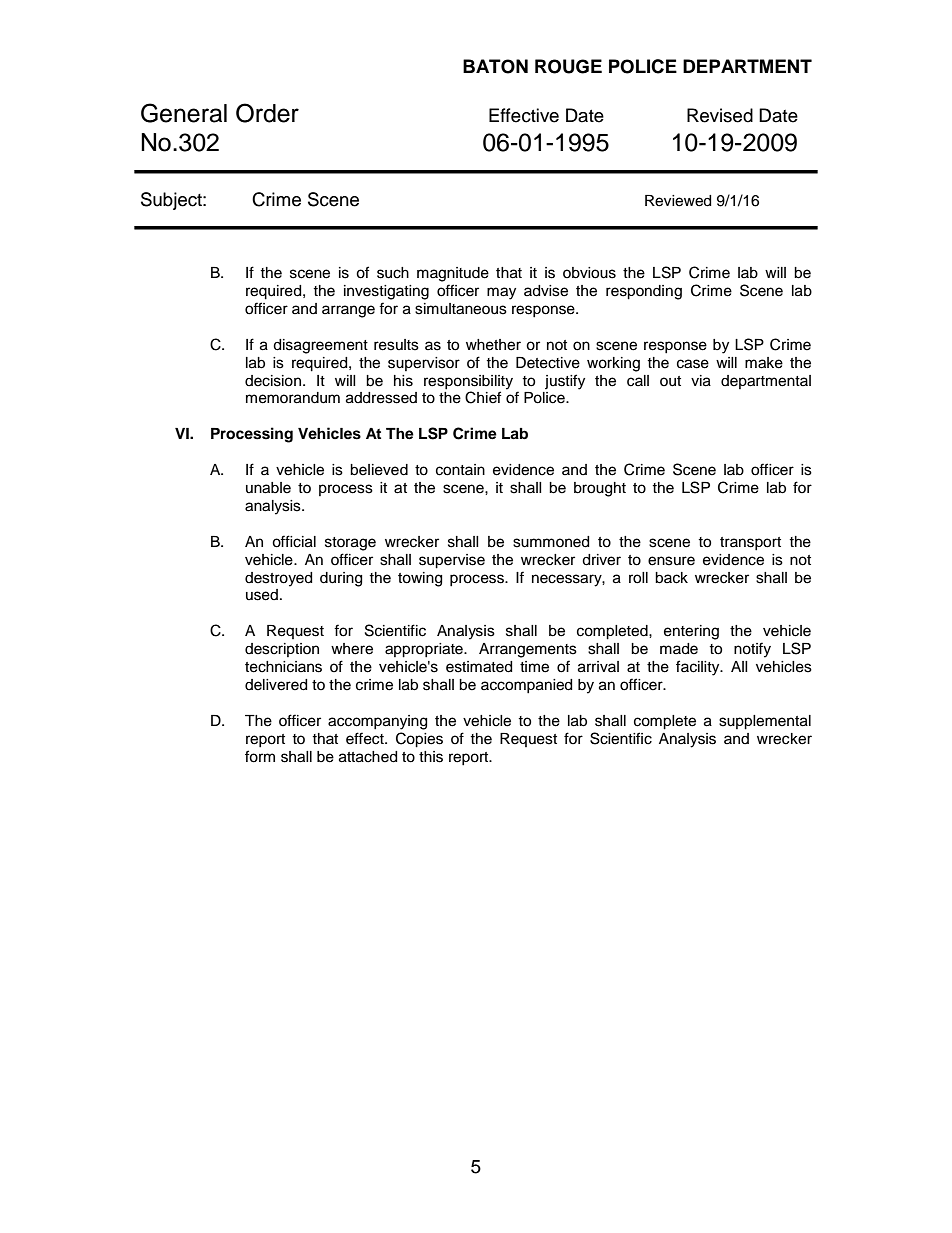  I want to click on BATON, so click(495, 66).
